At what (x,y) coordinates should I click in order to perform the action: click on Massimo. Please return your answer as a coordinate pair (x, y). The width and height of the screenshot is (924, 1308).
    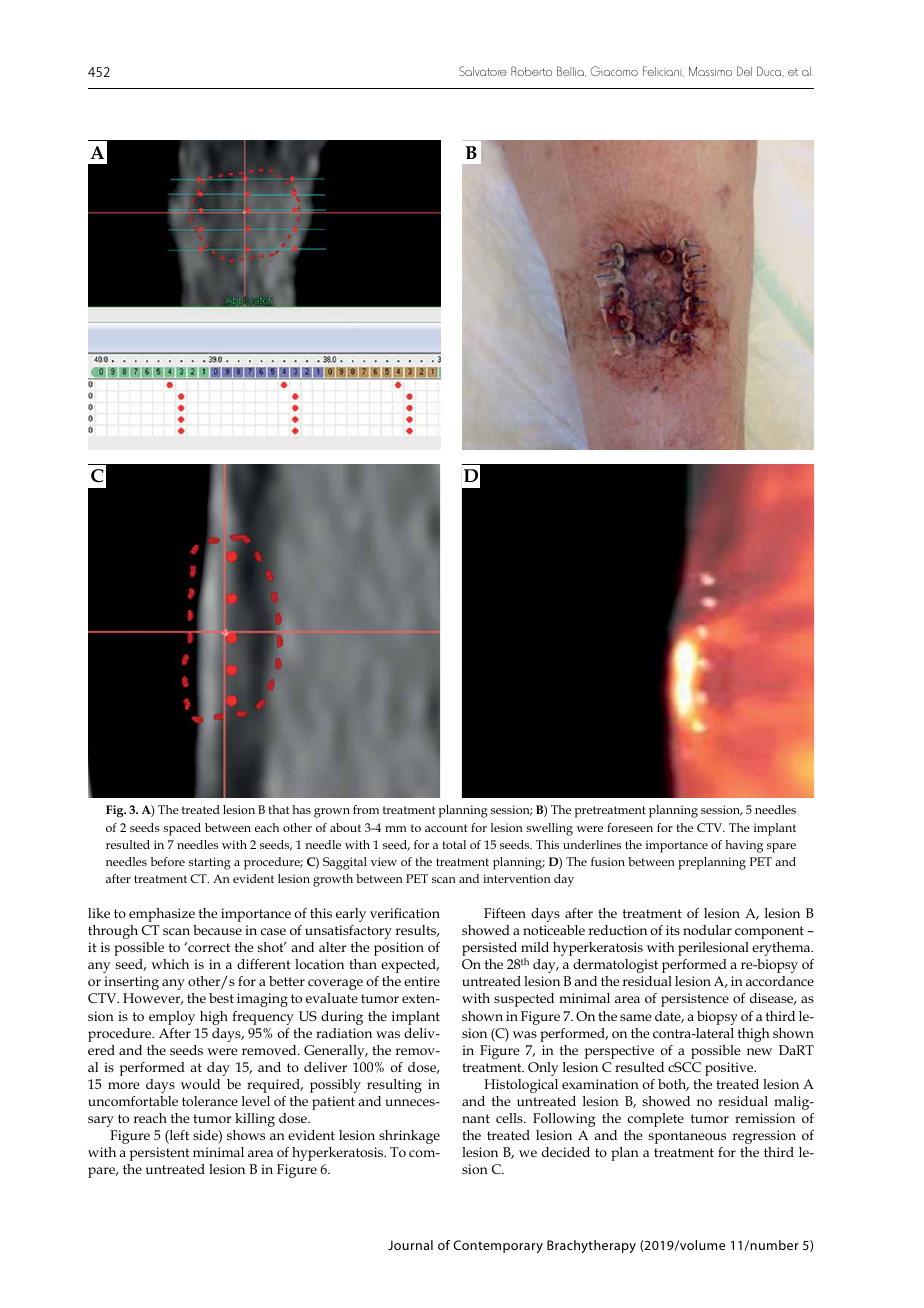
    Looking at the image, I should click on (710, 71).
